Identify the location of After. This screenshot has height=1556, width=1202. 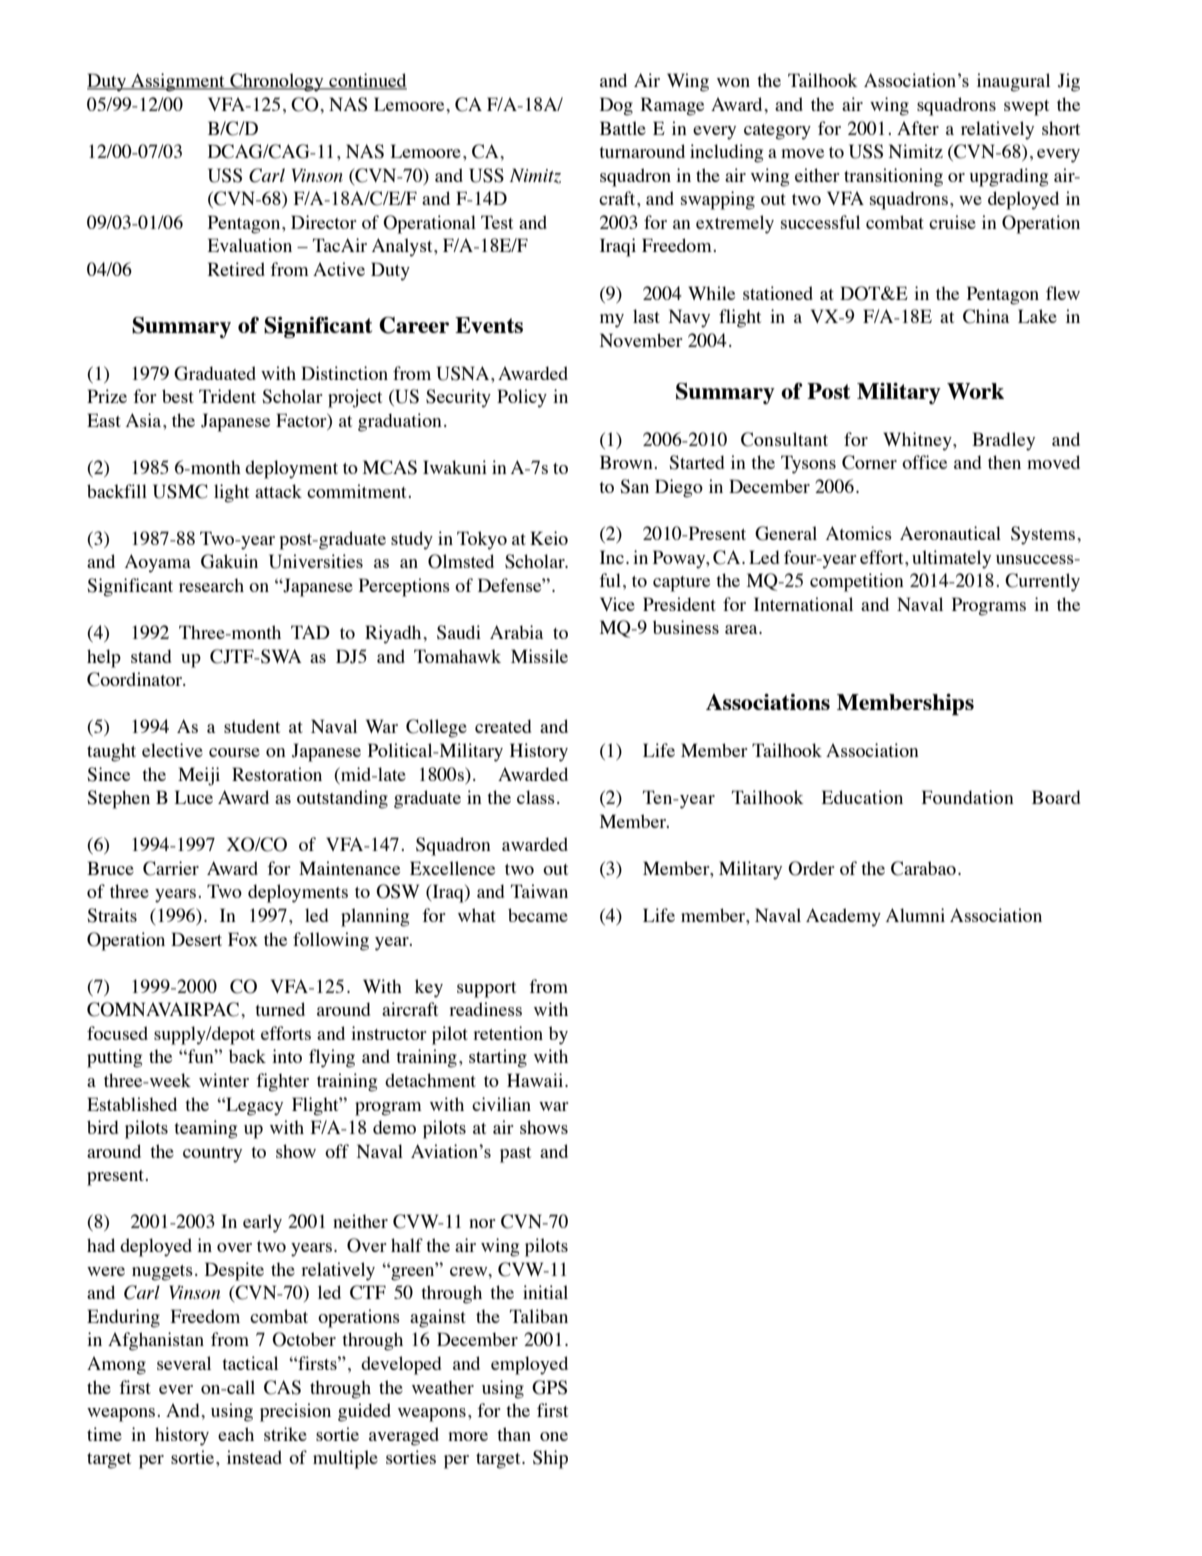
(918, 128).
